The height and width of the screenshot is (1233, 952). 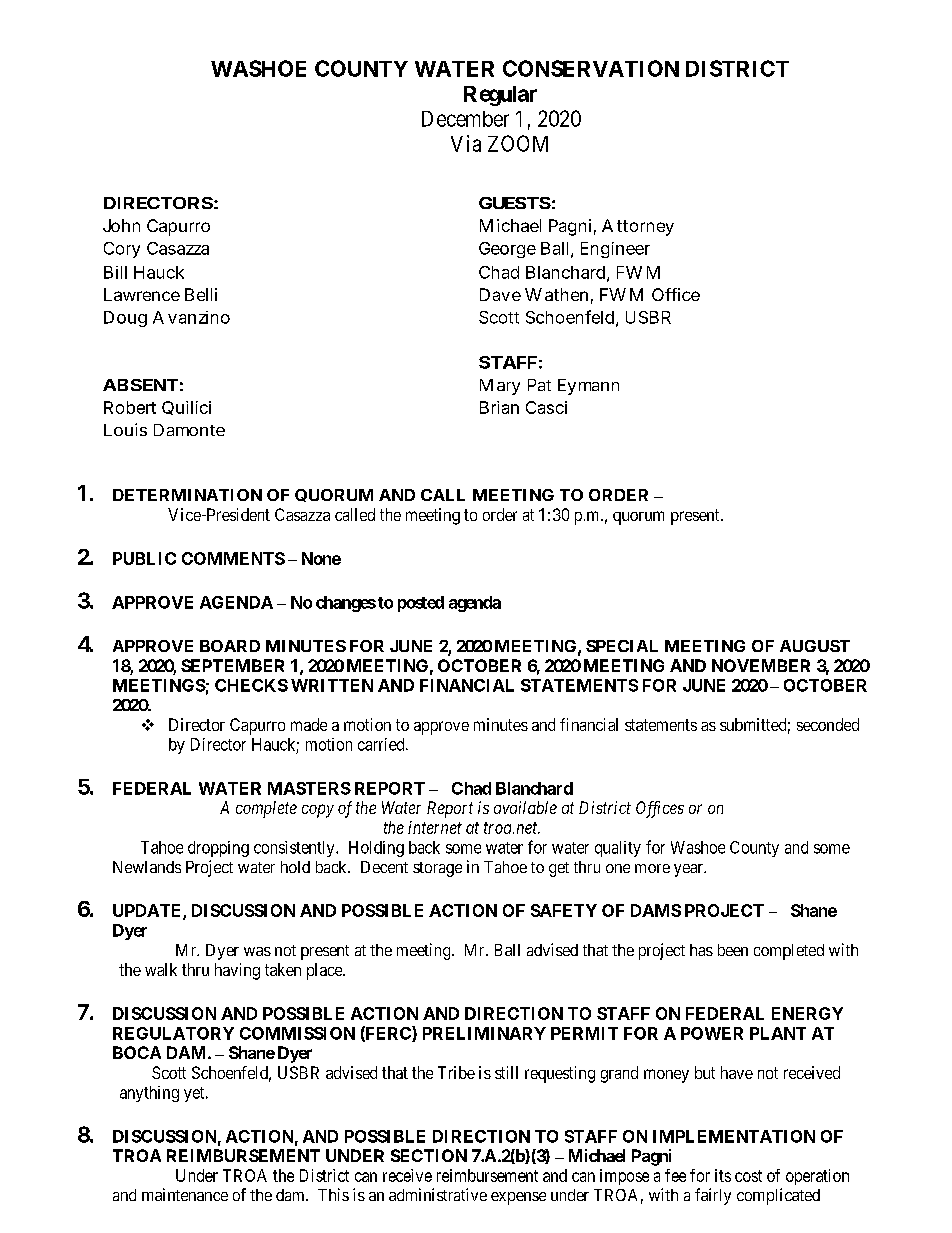 What do you see at coordinates (615, 250) in the screenshot?
I see `Engineer` at bounding box center [615, 250].
